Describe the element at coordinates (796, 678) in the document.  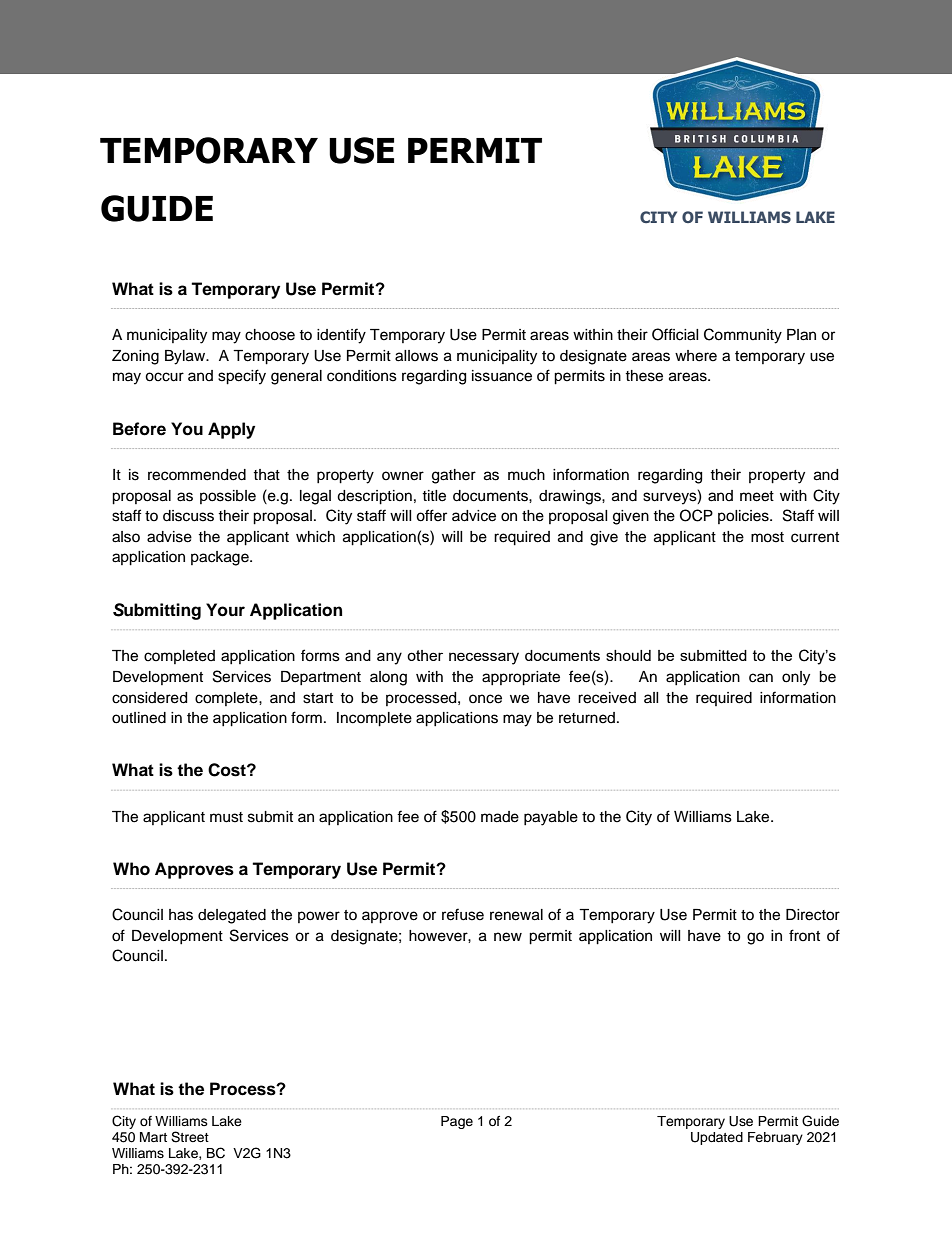
I see `only` at that location.
